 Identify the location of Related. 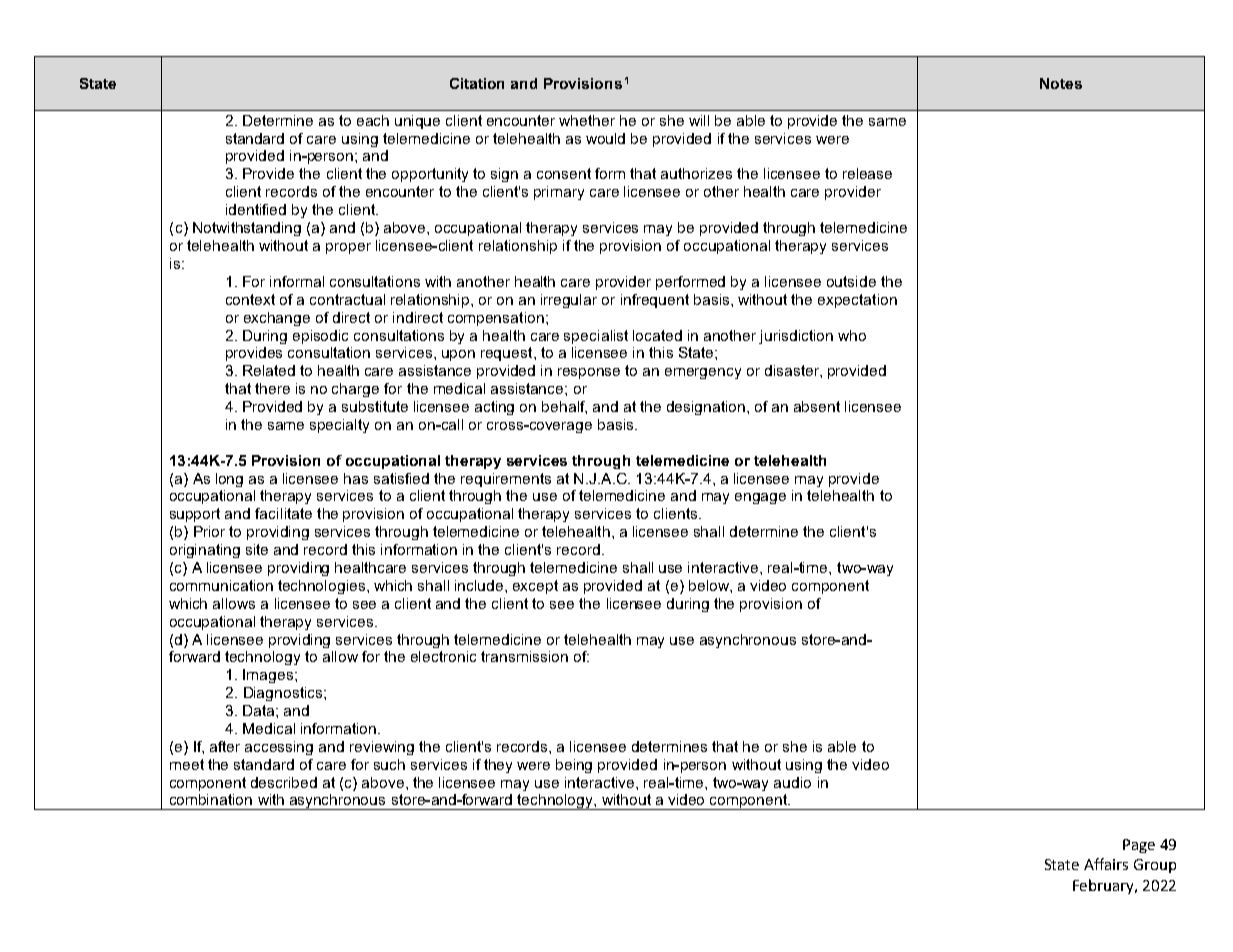
(269, 370).
